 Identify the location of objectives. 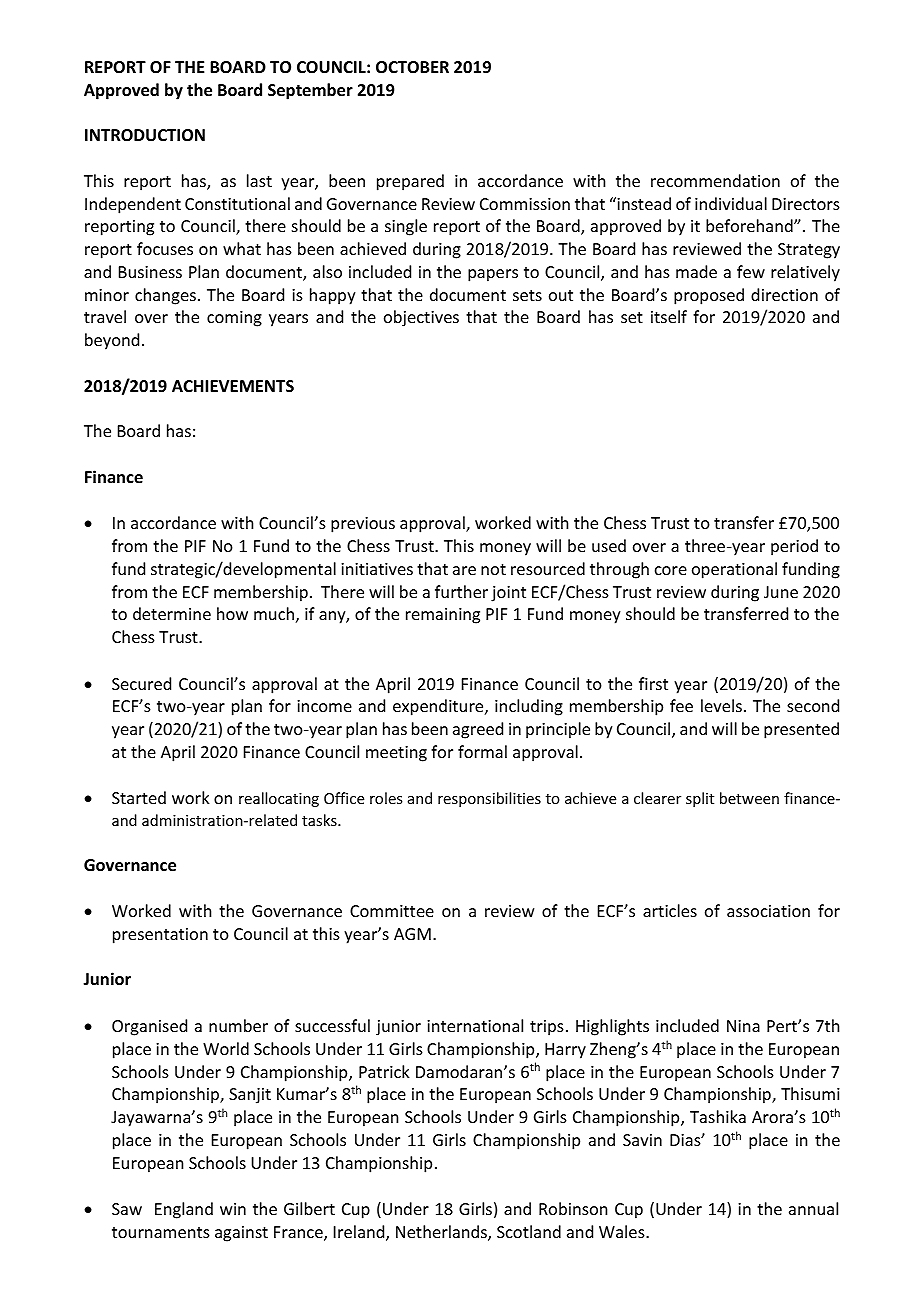
(421, 318).
